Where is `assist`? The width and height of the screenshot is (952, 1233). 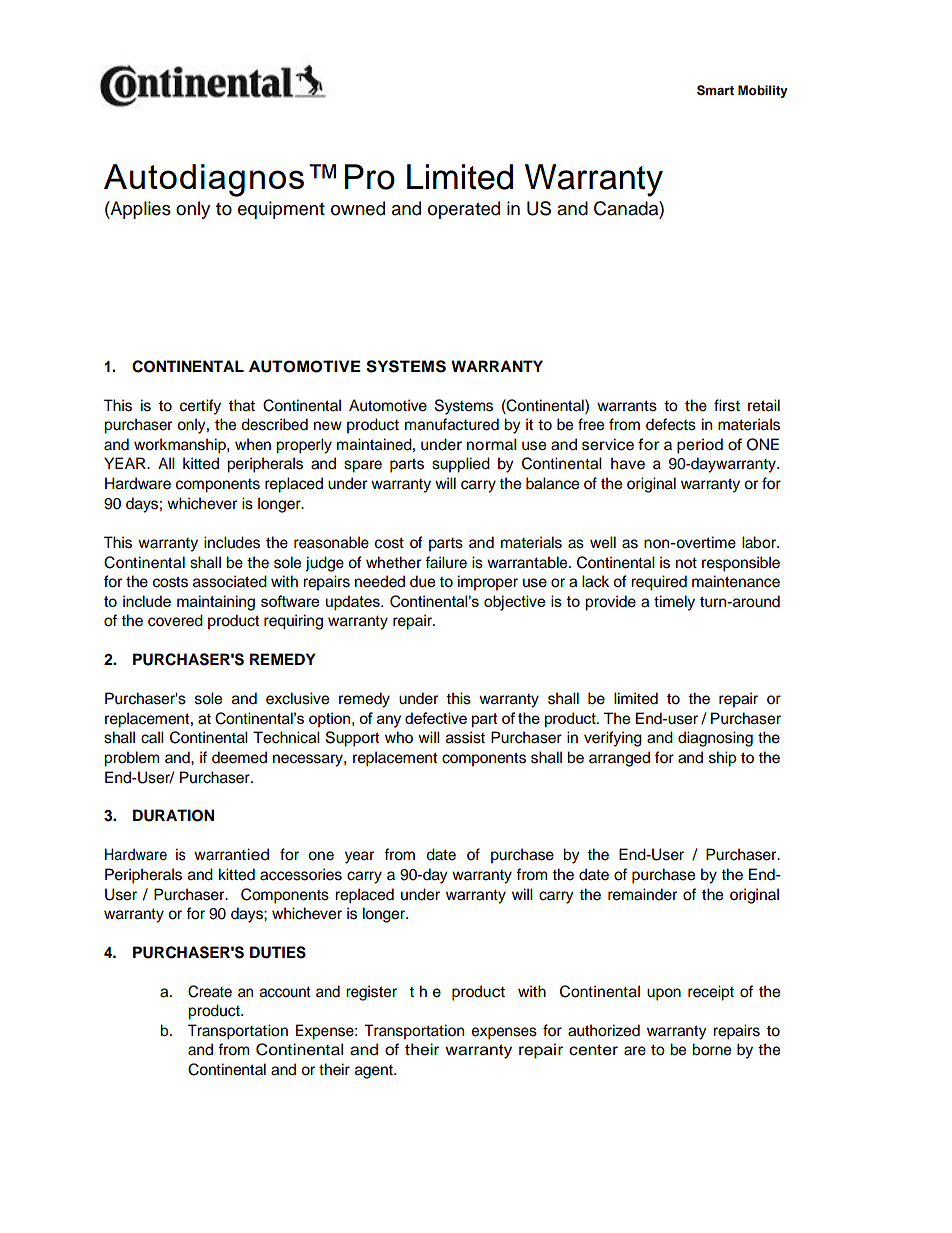
assist is located at coordinates (465, 737).
